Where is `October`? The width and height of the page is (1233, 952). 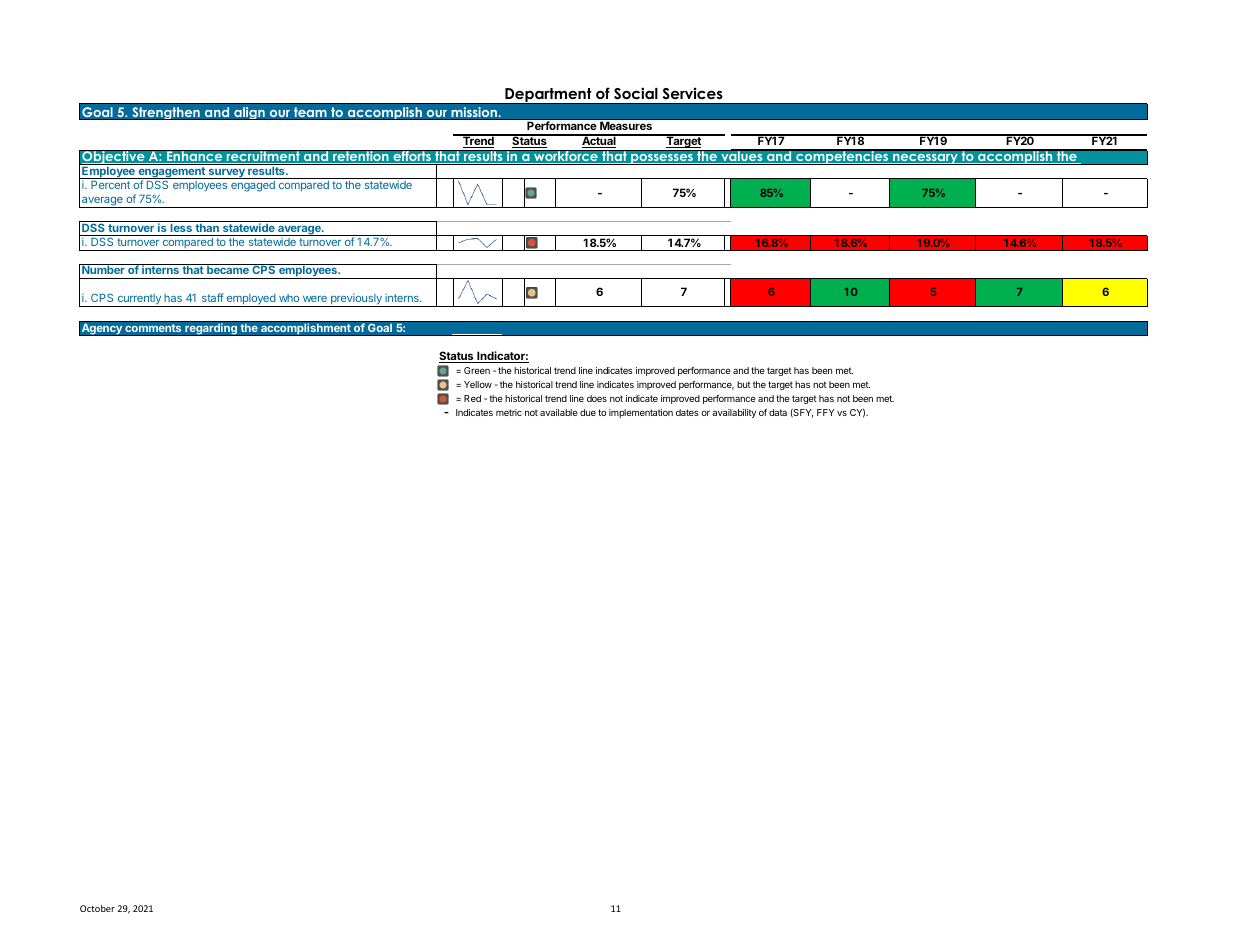 October is located at coordinates (97, 908).
